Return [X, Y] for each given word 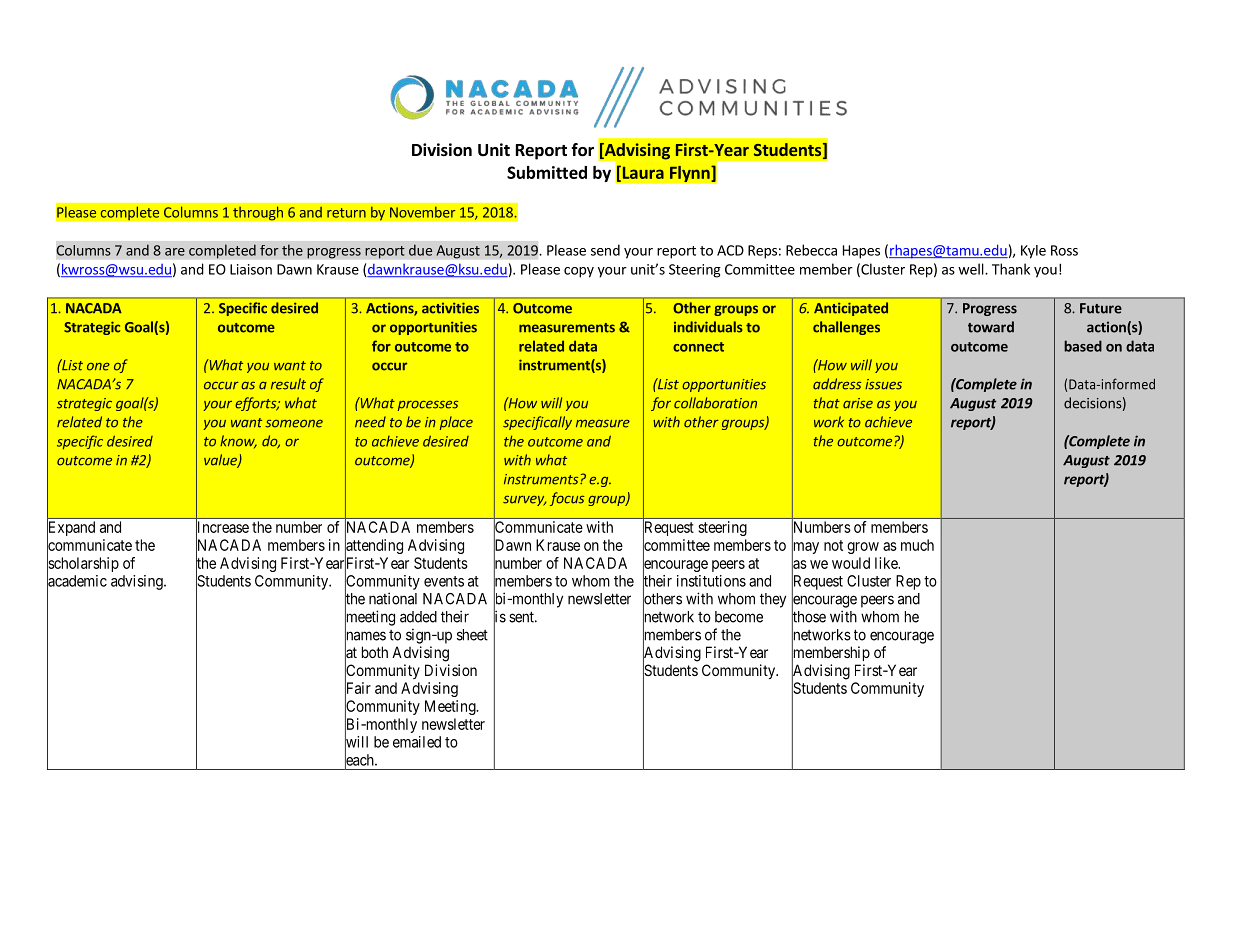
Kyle [1033, 252]
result [288, 384]
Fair [358, 688]
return [346, 213]
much [917, 545]
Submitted [547, 172]
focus [567, 499]
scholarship [83, 565]
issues [883, 384]
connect [698, 347]
